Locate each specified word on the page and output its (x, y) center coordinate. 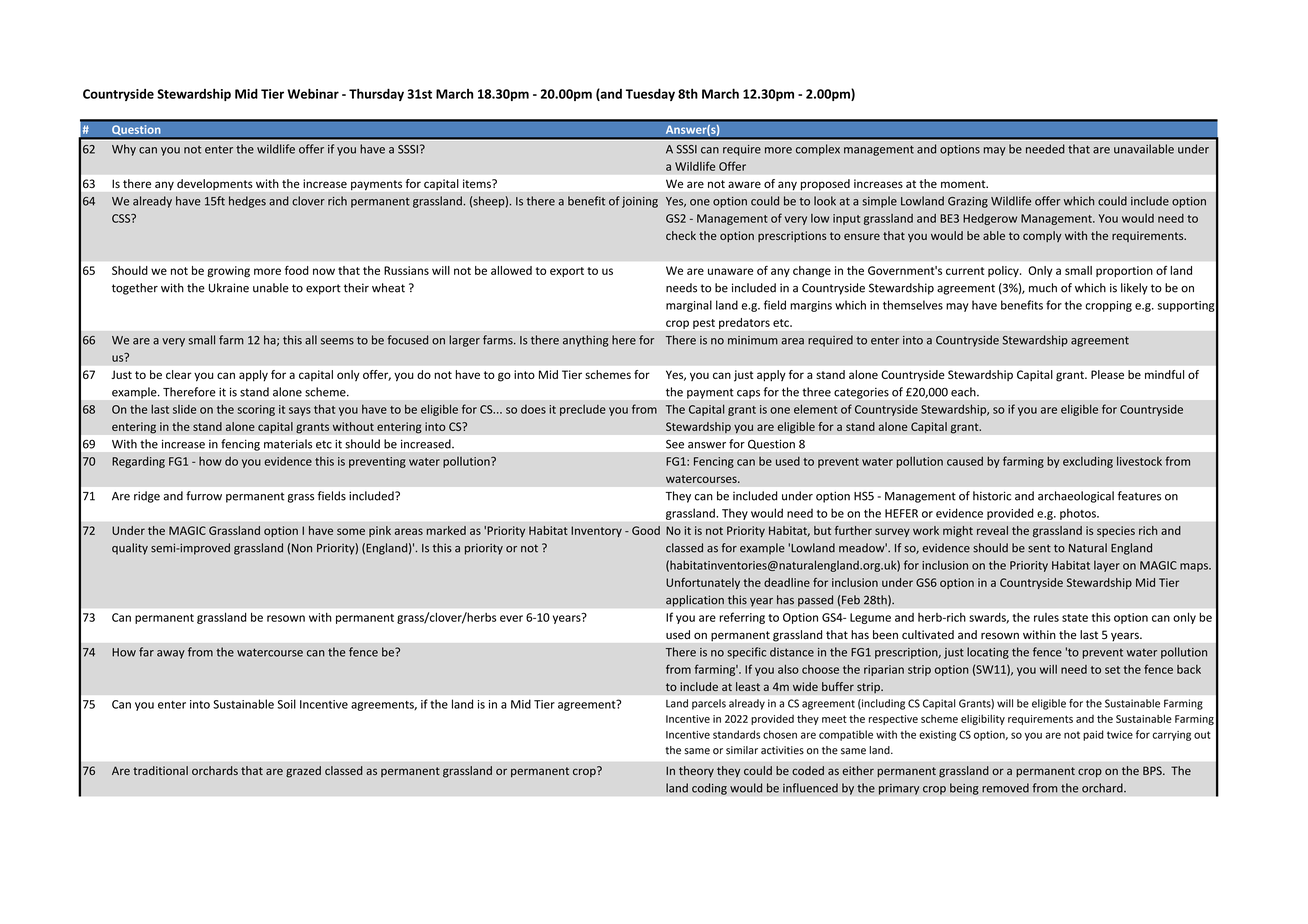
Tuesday (650, 94)
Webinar (313, 93)
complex (818, 150)
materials (288, 444)
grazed (303, 772)
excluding (1088, 462)
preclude (583, 410)
